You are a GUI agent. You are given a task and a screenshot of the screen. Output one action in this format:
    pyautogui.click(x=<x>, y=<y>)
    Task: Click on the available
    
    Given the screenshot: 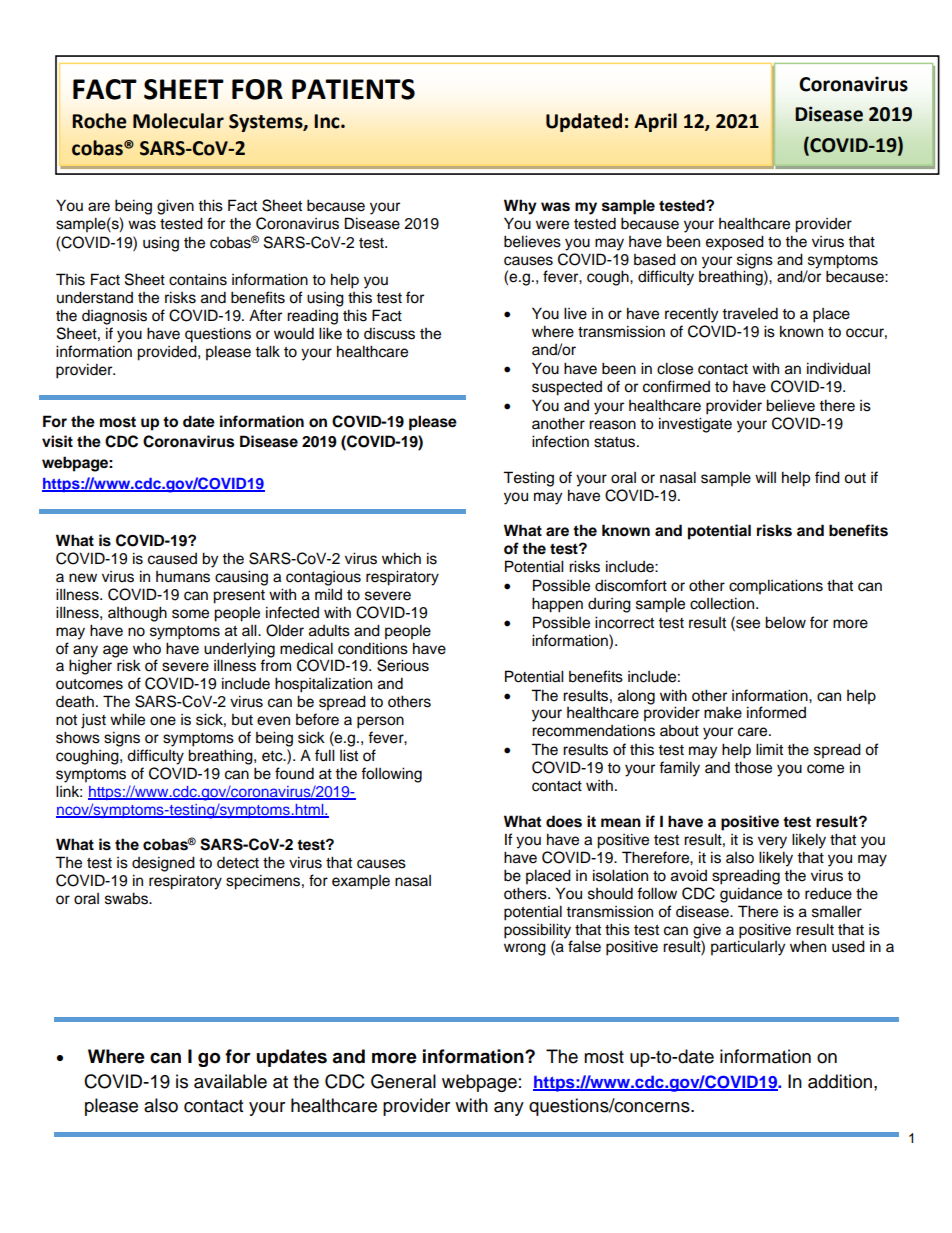 What is the action you would take?
    pyautogui.click(x=230, y=1081)
